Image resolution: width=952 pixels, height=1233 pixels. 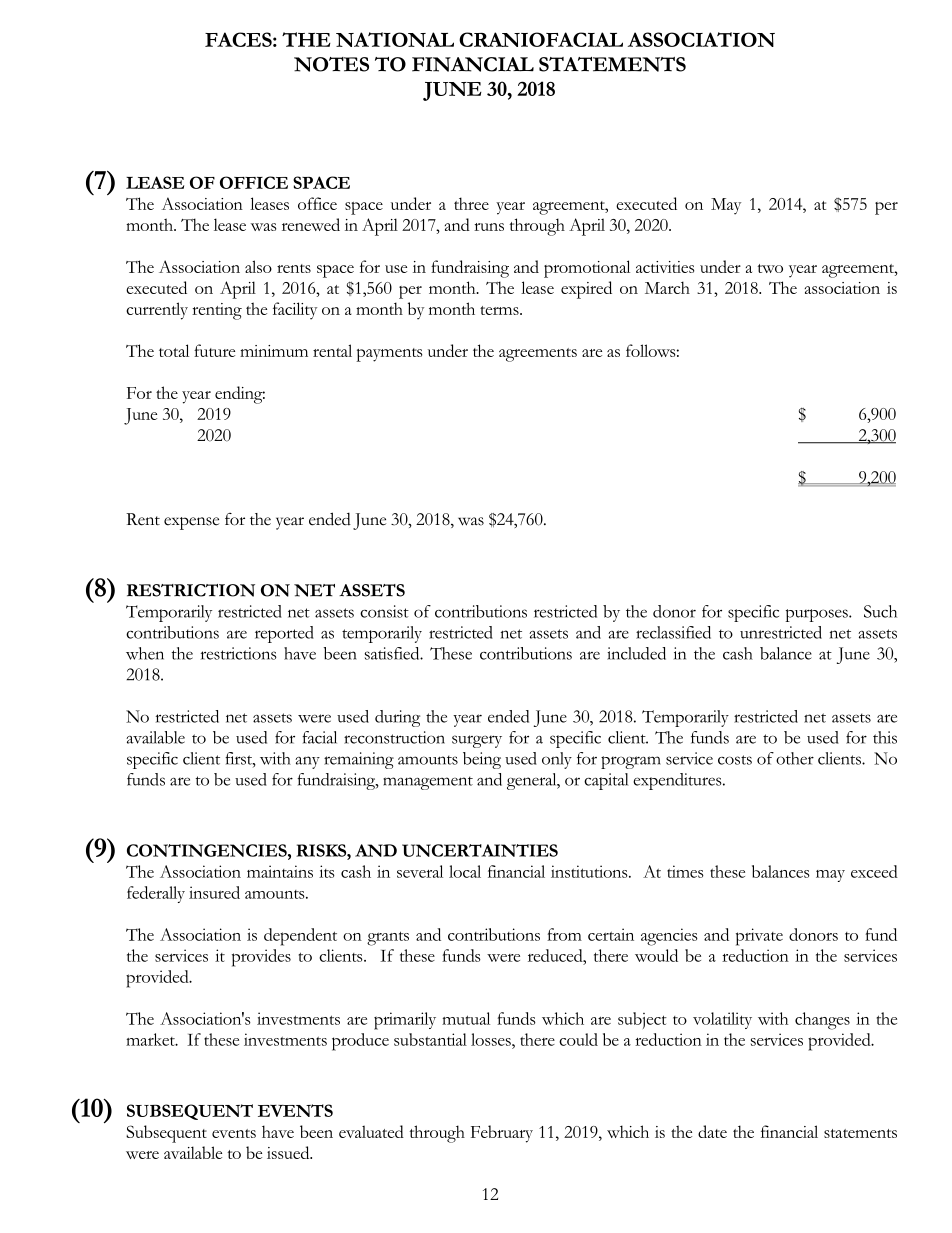 What do you see at coordinates (331, 64) in the screenshot?
I see `NOTES` at bounding box center [331, 64].
